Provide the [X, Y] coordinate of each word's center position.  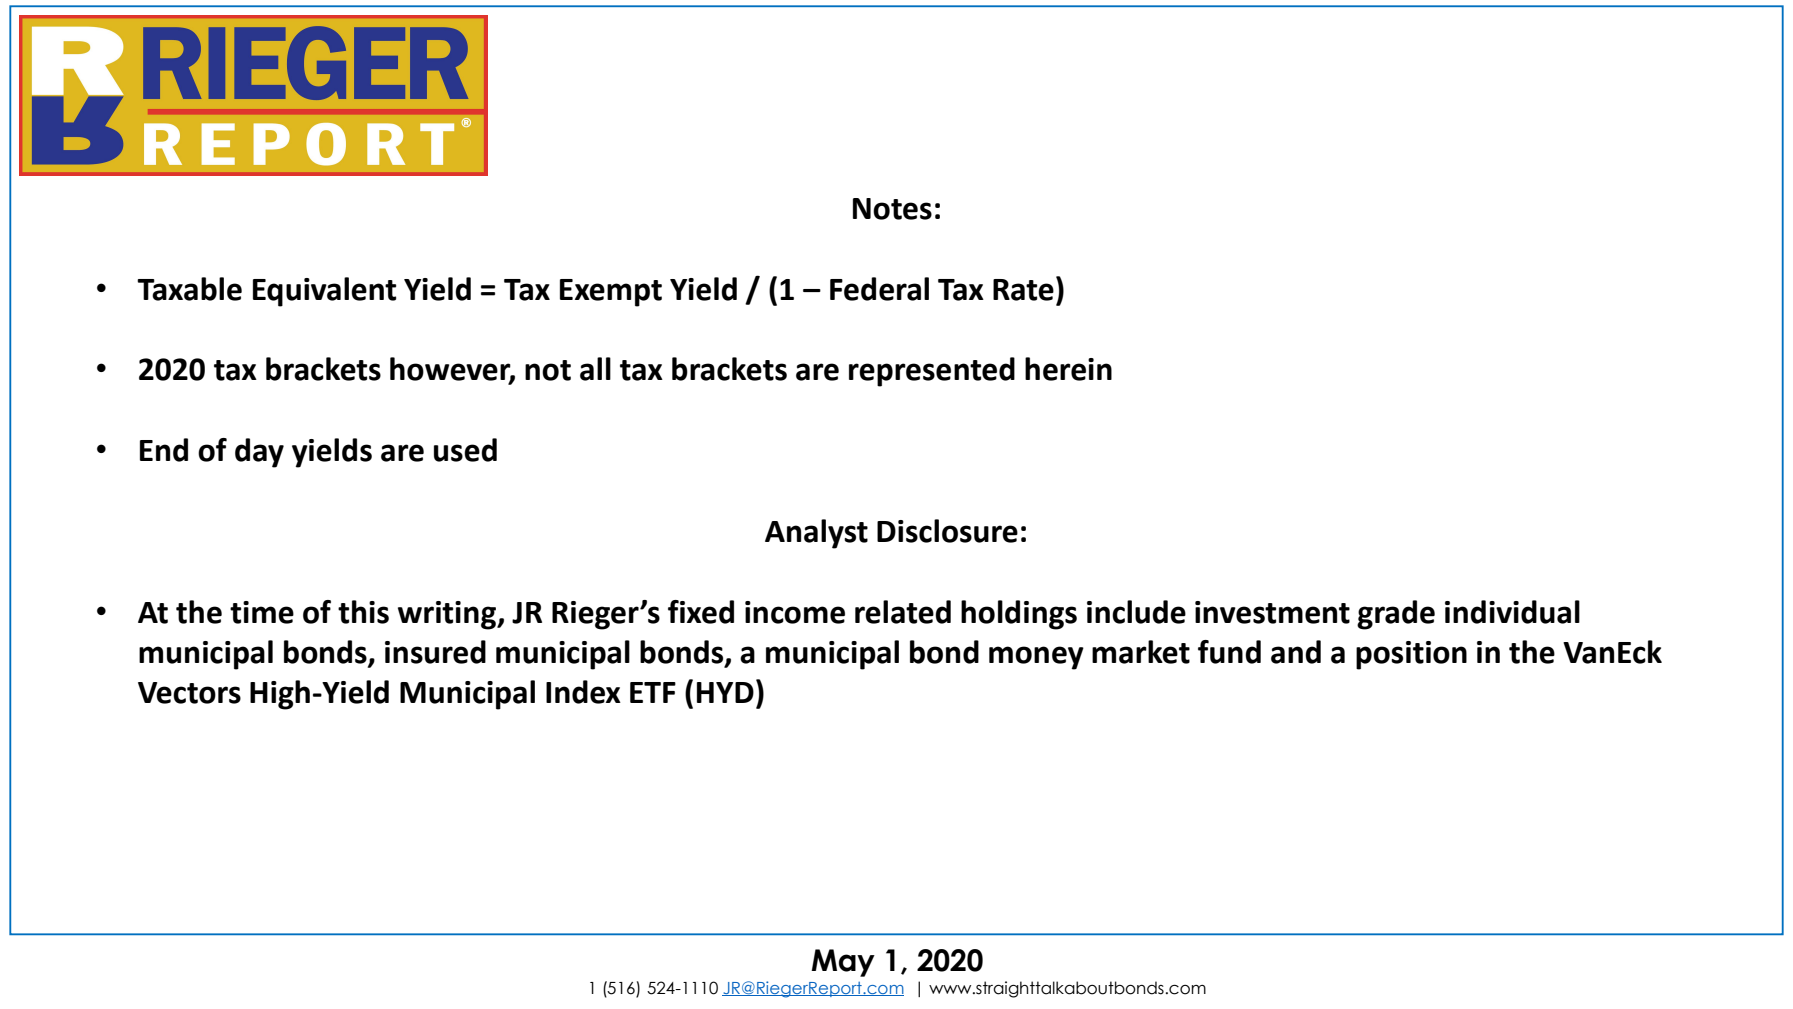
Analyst [816, 534]
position [1411, 655]
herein [1068, 369]
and [1296, 652]
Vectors [189, 693]
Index [583, 692]
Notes [892, 209]
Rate [1023, 290]
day [259, 453]
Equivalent [324, 292]
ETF [653, 692]
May [843, 963]
